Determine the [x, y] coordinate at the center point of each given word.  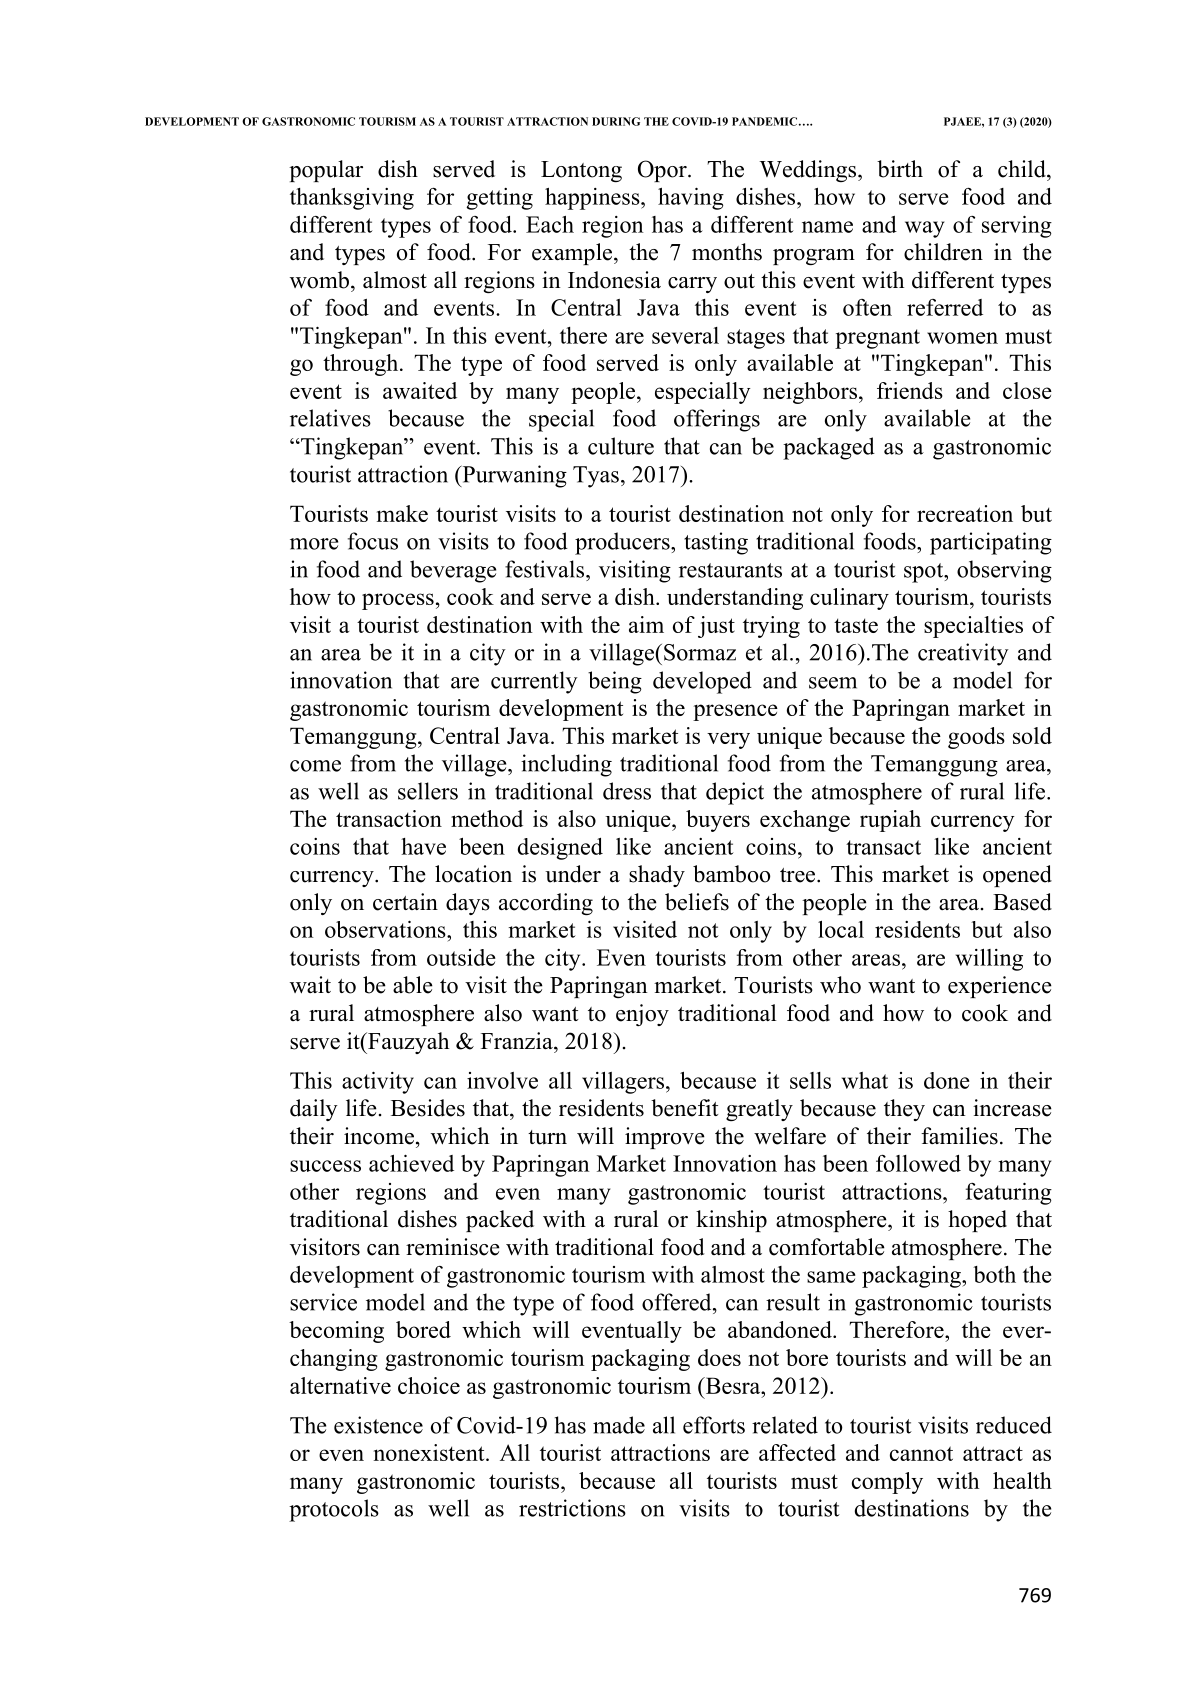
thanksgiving [352, 199]
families [959, 1136]
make [402, 513]
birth [900, 169]
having [691, 199]
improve [665, 1138]
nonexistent [430, 1452]
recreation [965, 513]
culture [621, 446]
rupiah [890, 821]
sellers [428, 791]
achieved [411, 1163]
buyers [718, 821]
